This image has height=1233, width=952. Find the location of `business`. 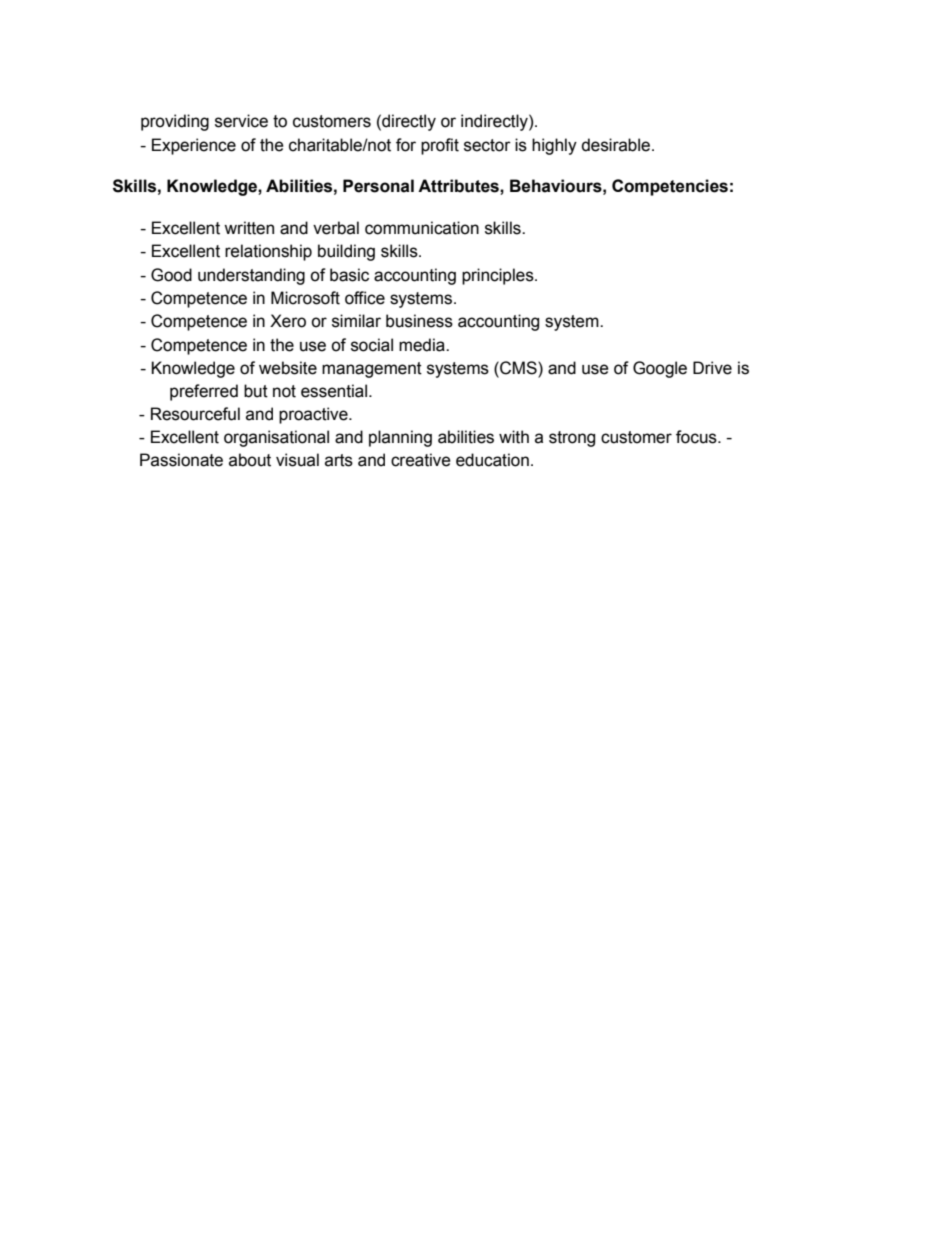

business is located at coordinates (419, 321).
